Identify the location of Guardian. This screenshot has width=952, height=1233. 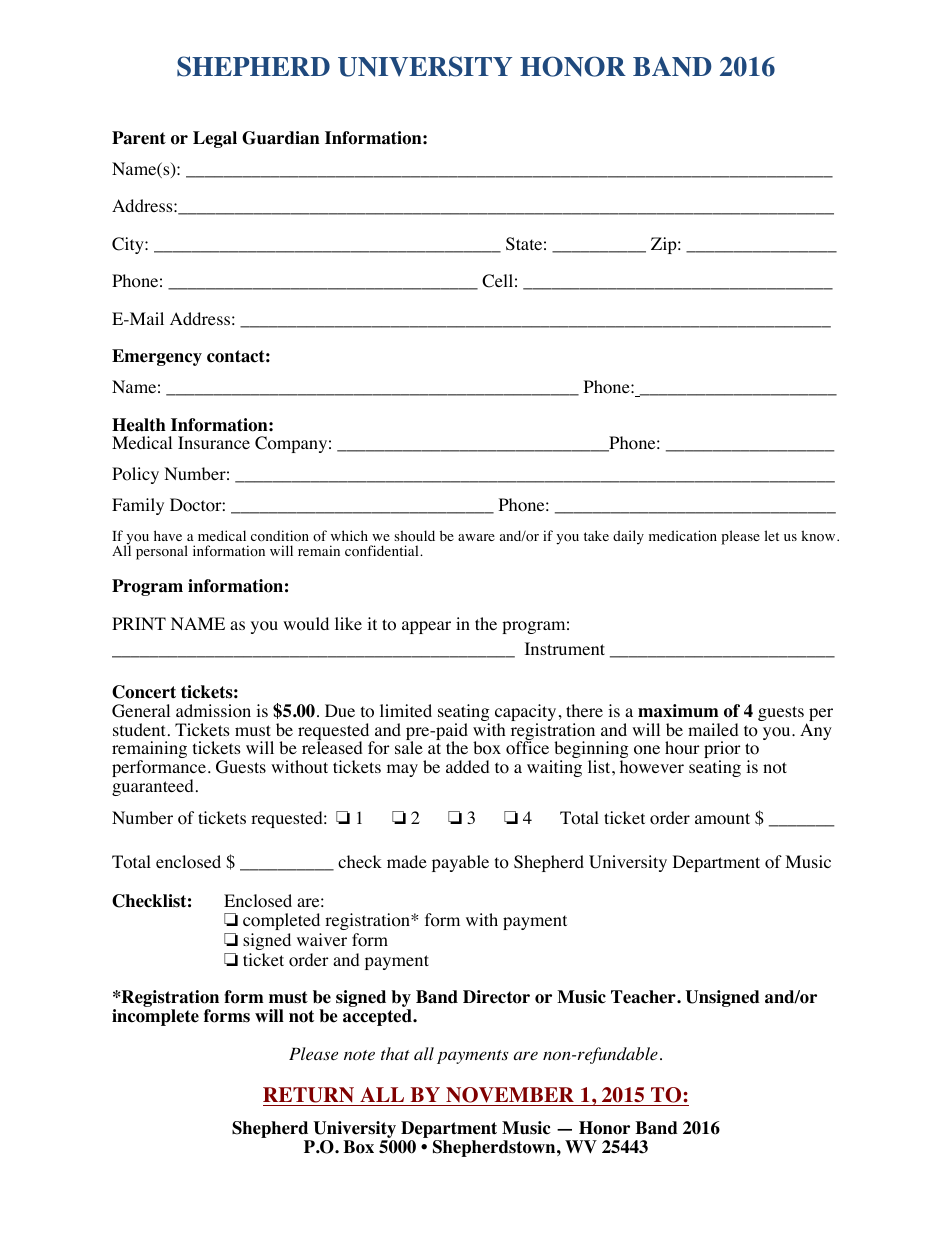
(281, 138).
